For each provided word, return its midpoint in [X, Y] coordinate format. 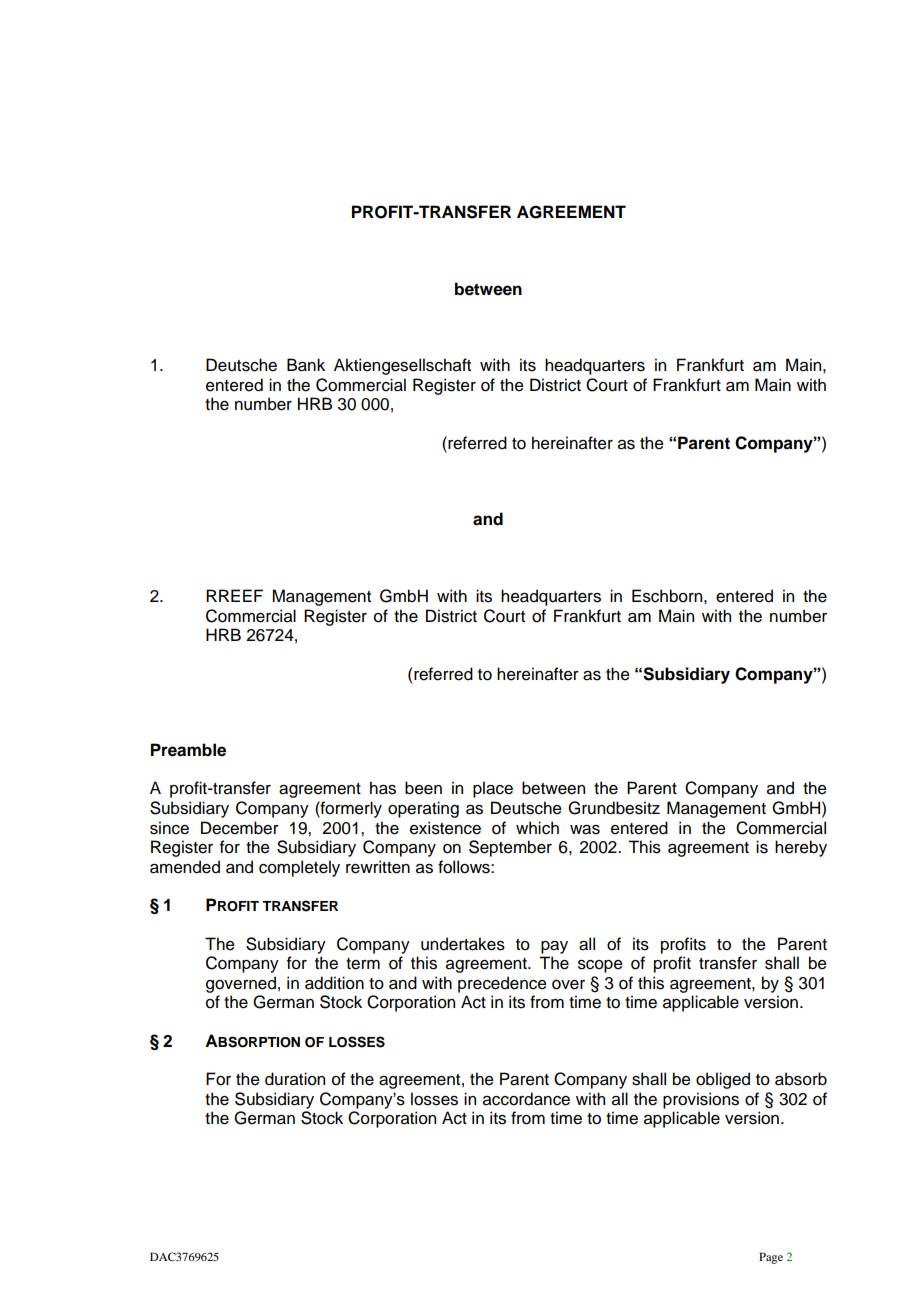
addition [334, 983]
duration [295, 1079]
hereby [801, 848]
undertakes [463, 944]
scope [600, 966]
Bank [306, 365]
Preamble [188, 750]
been [423, 788]
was [585, 830]
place [493, 789]
